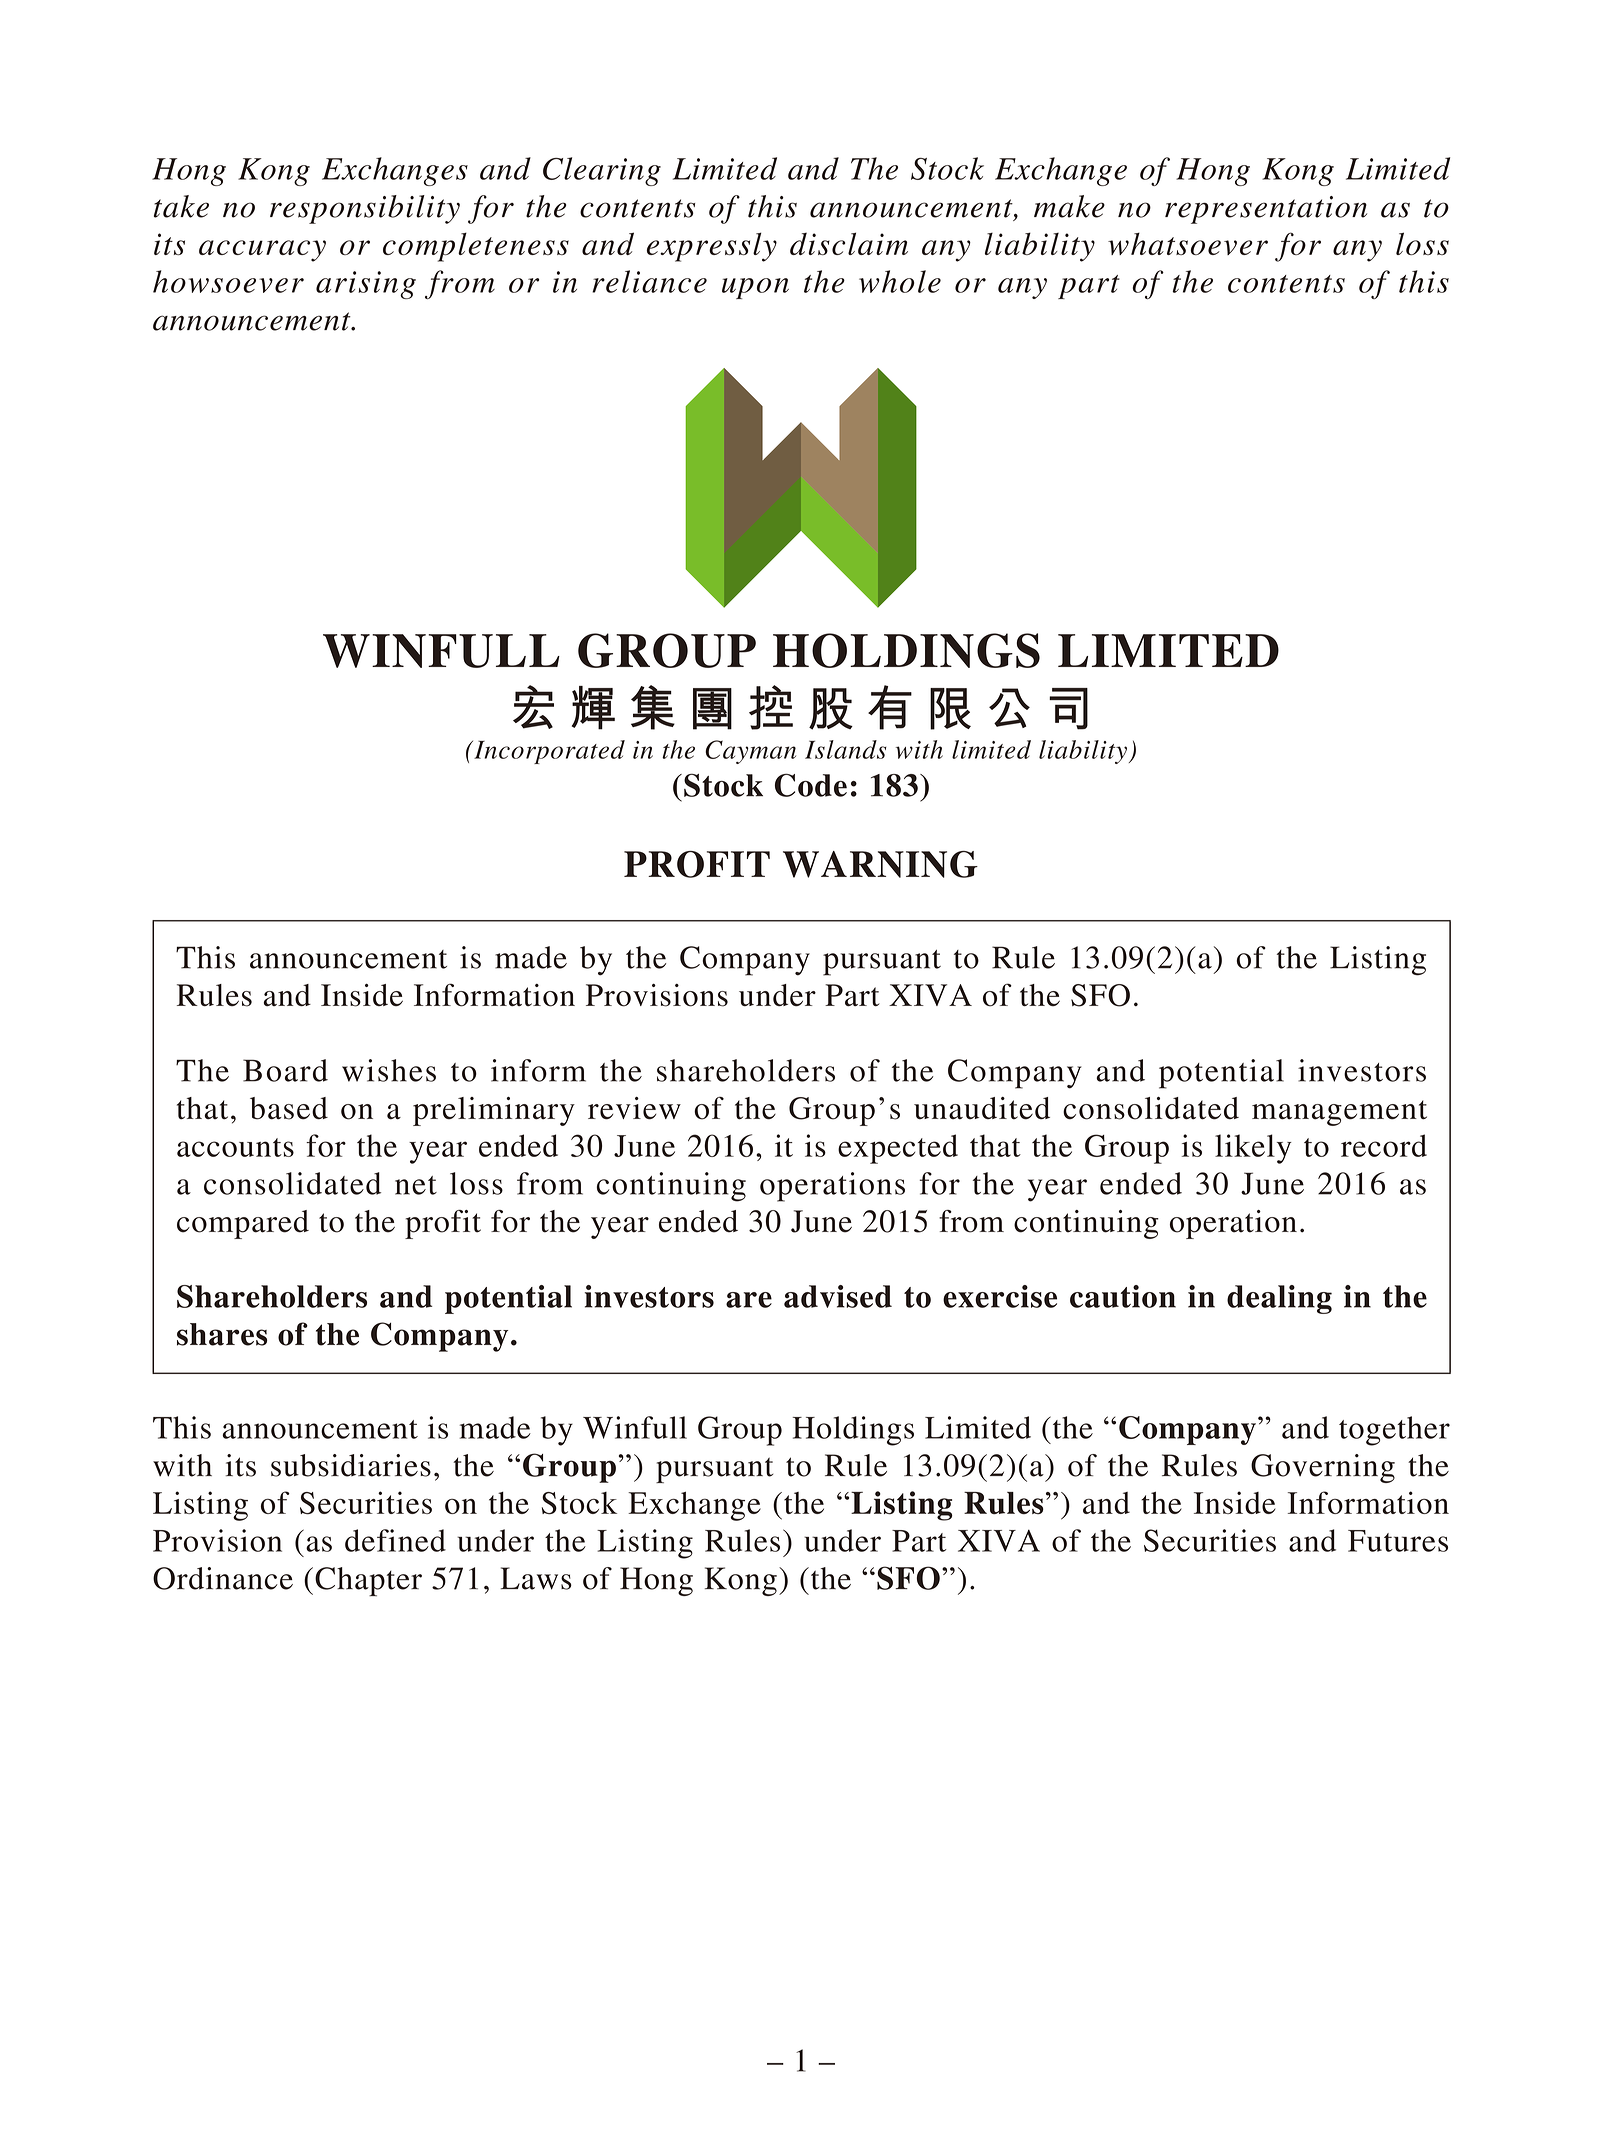 This image has height=2136, width=1602. Describe the element at coordinates (1339, 1113) in the image. I see `management` at that location.
